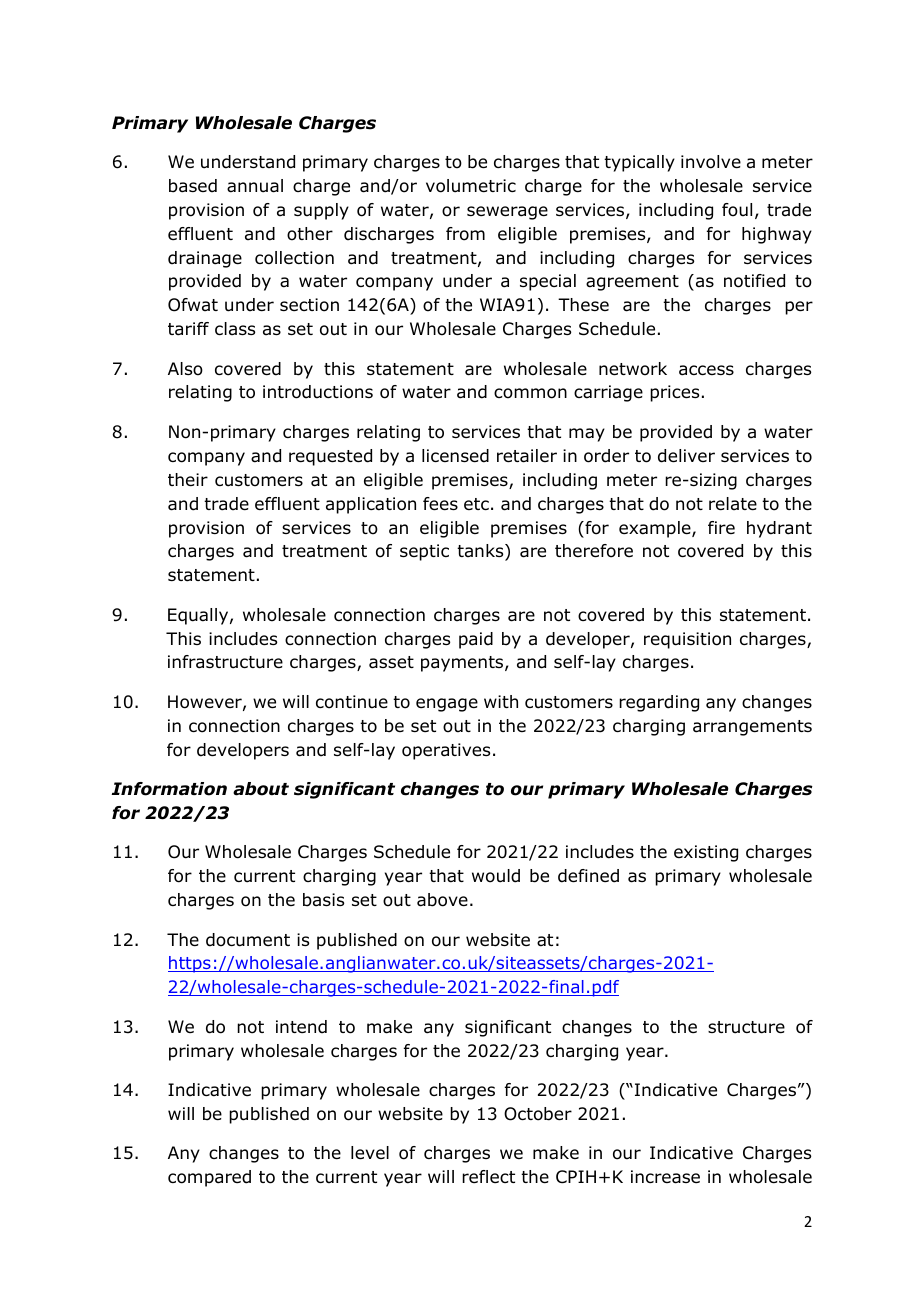 The image size is (924, 1308). I want to click on volumetric, so click(471, 186).
